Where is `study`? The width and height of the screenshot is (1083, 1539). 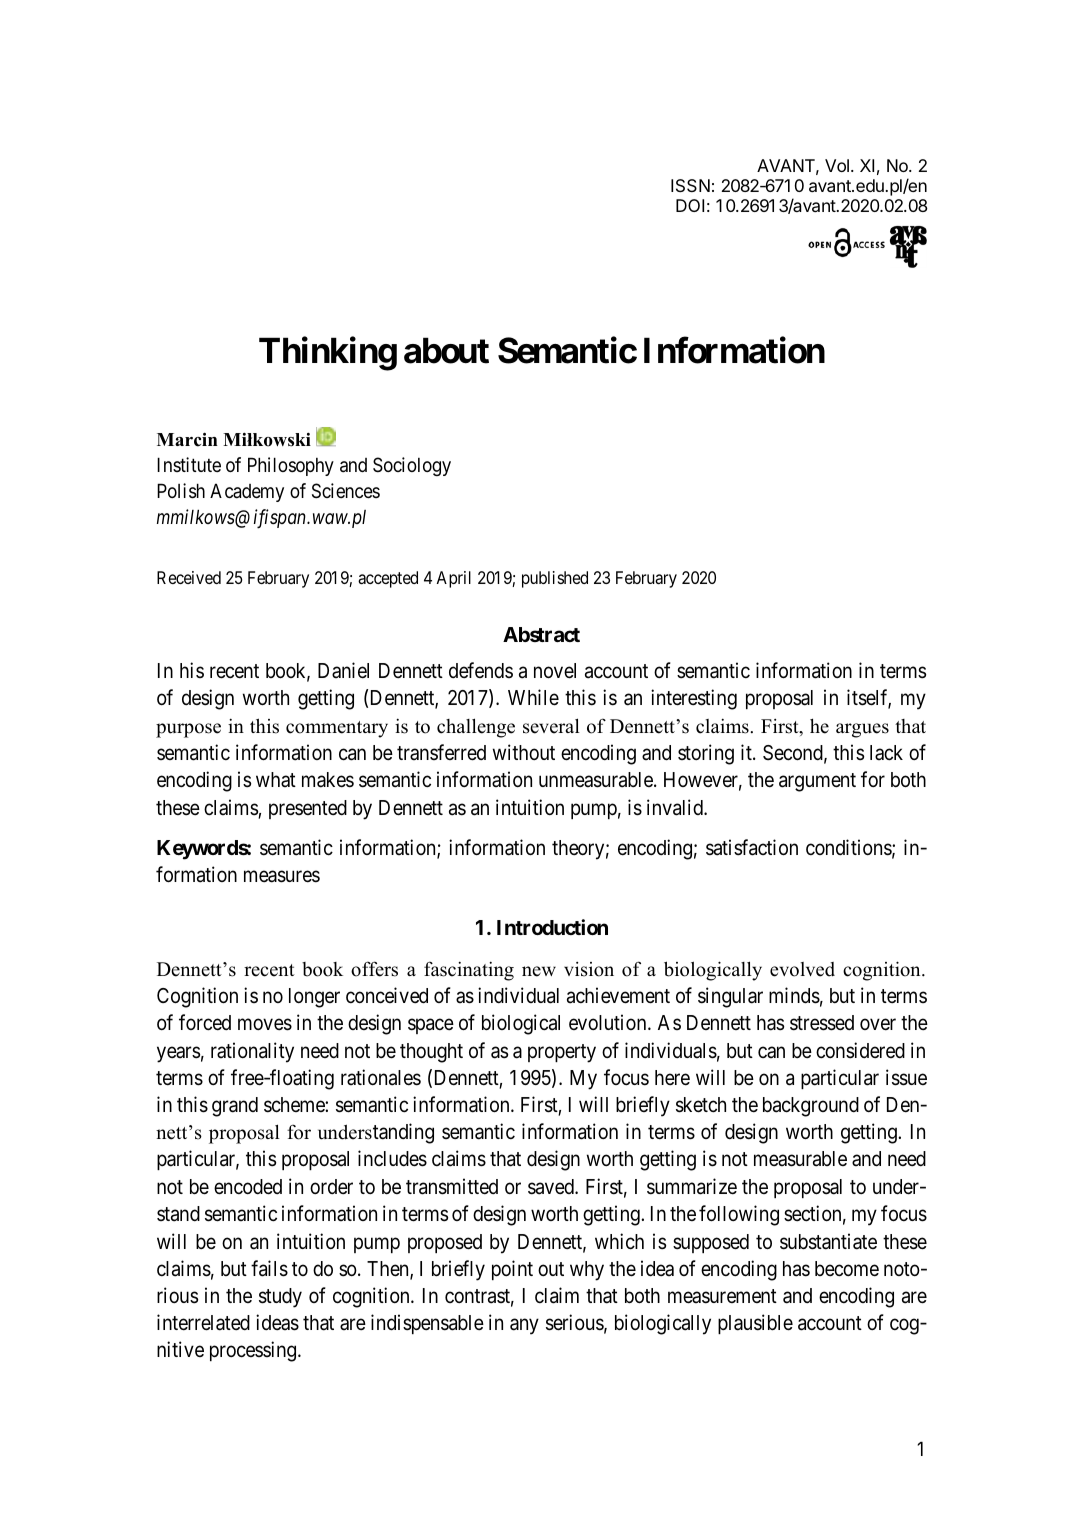
study is located at coordinates (280, 1298).
